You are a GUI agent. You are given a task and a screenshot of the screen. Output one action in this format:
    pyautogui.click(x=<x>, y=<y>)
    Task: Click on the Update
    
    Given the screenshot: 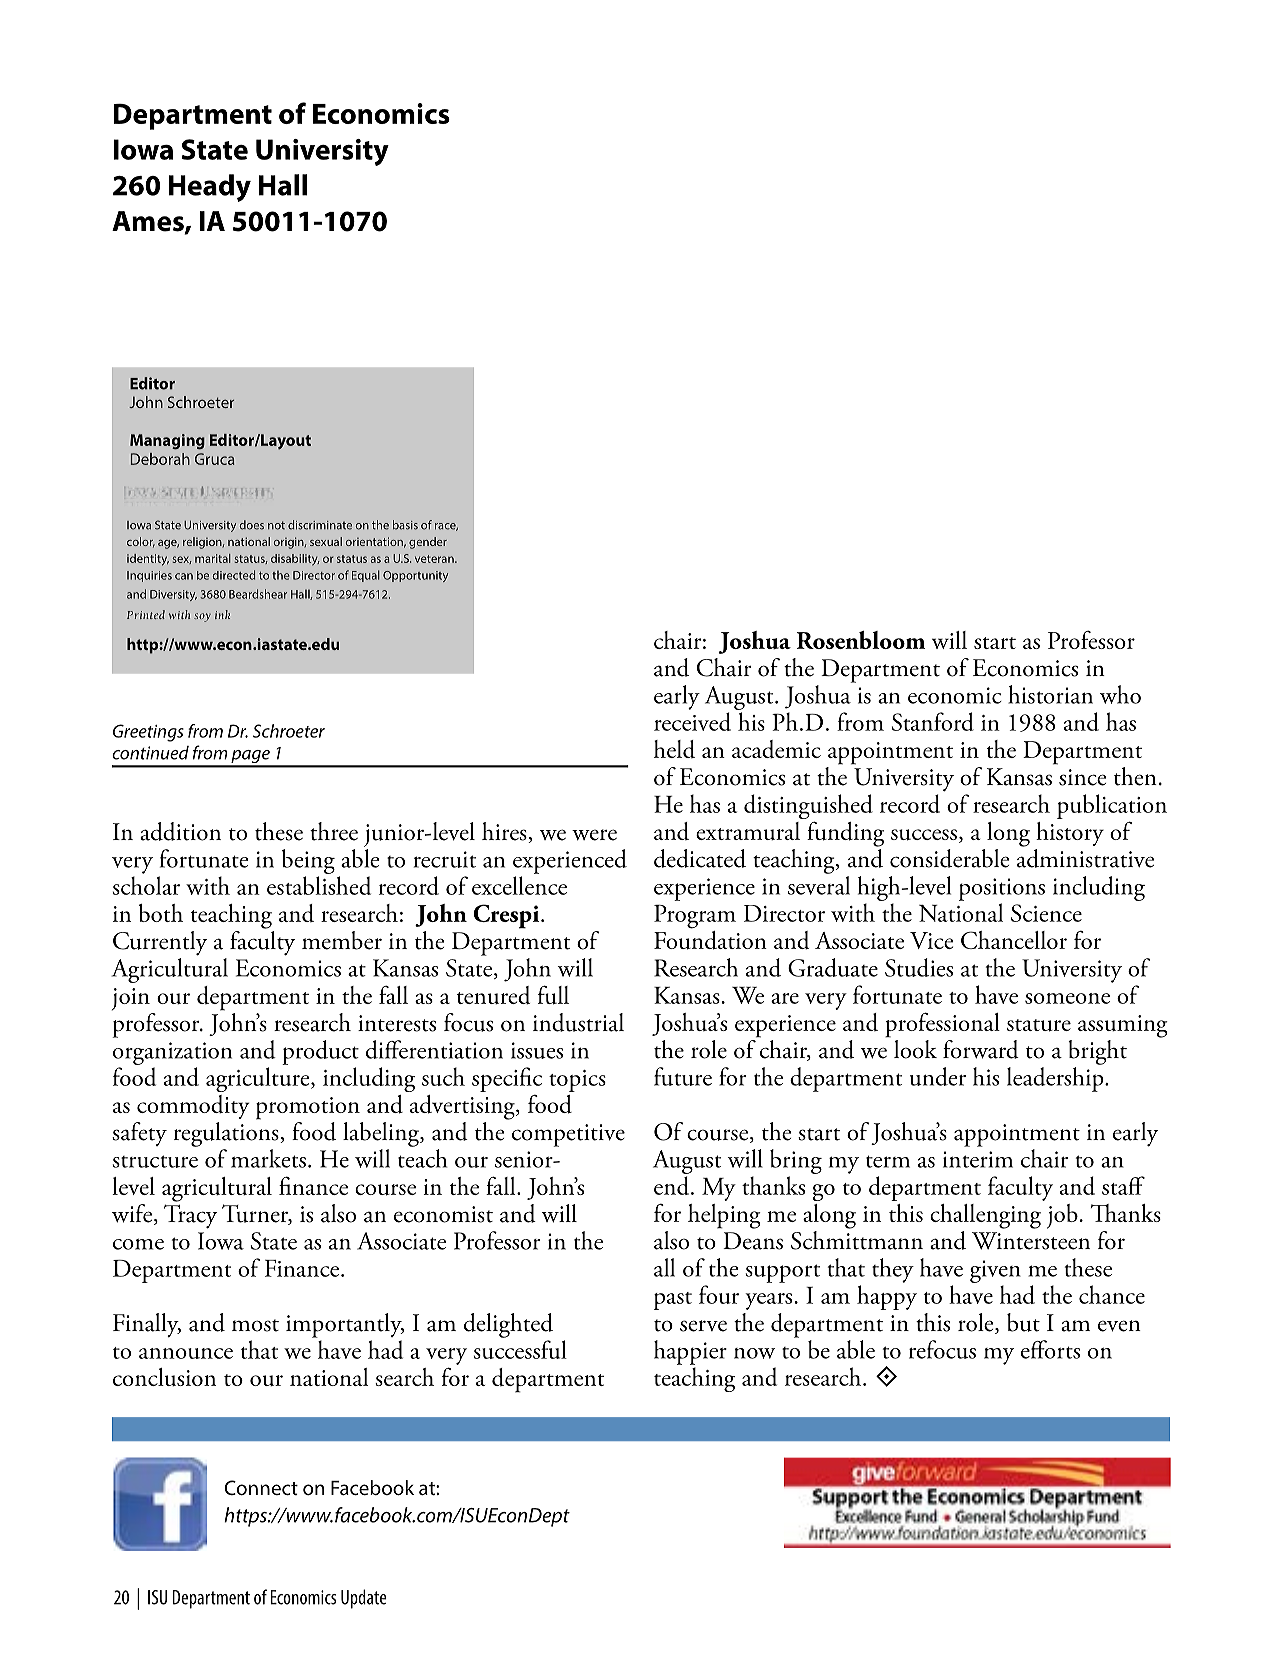 What is the action you would take?
    pyautogui.click(x=364, y=1599)
